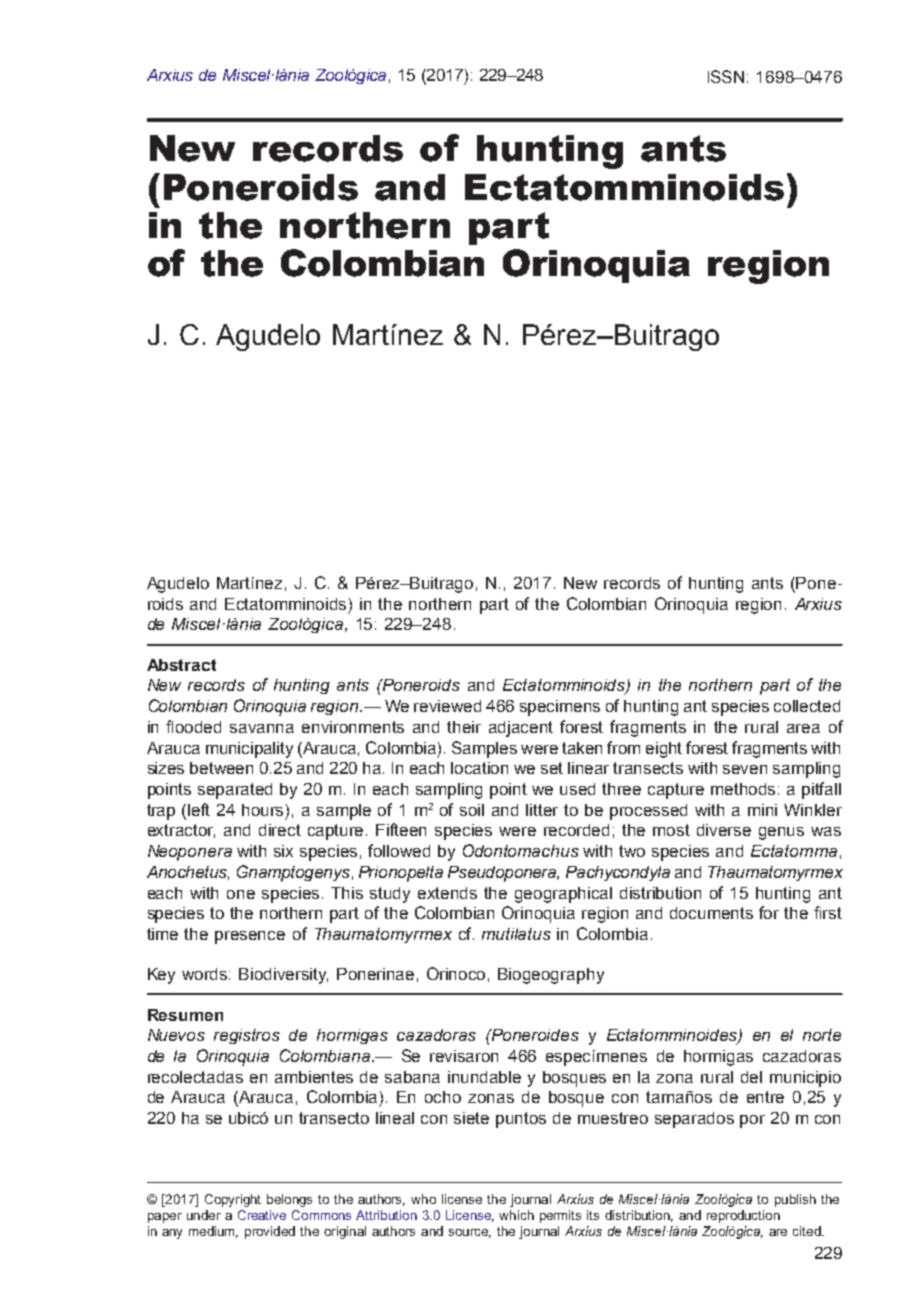 Image resolution: width=924 pixels, height=1305 pixels. Describe the element at coordinates (560, 708) in the page. I see `specimens` at that location.
